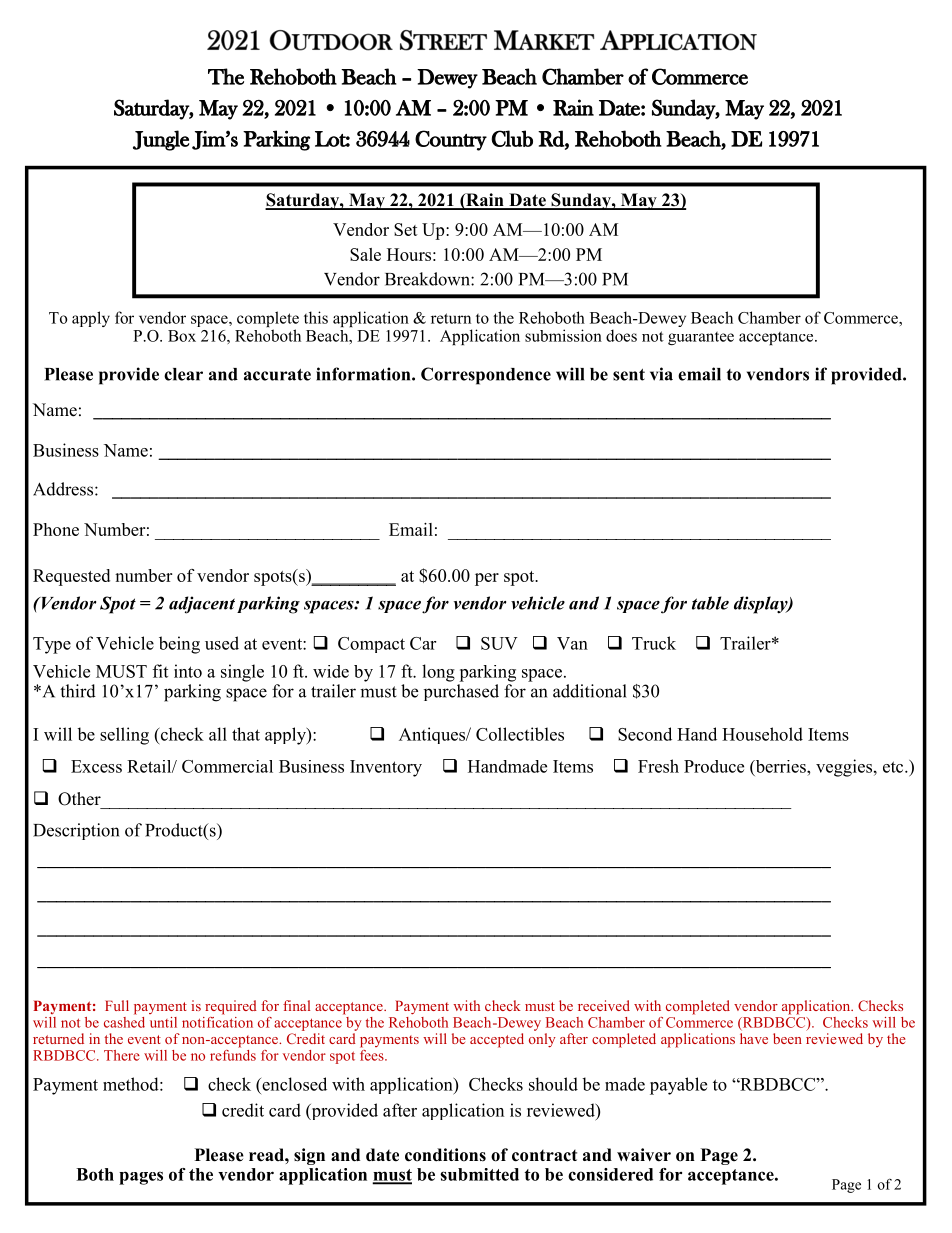 This screenshot has height=1233, width=952. Describe the element at coordinates (365, 254) in the screenshot. I see `Sale` at that location.
